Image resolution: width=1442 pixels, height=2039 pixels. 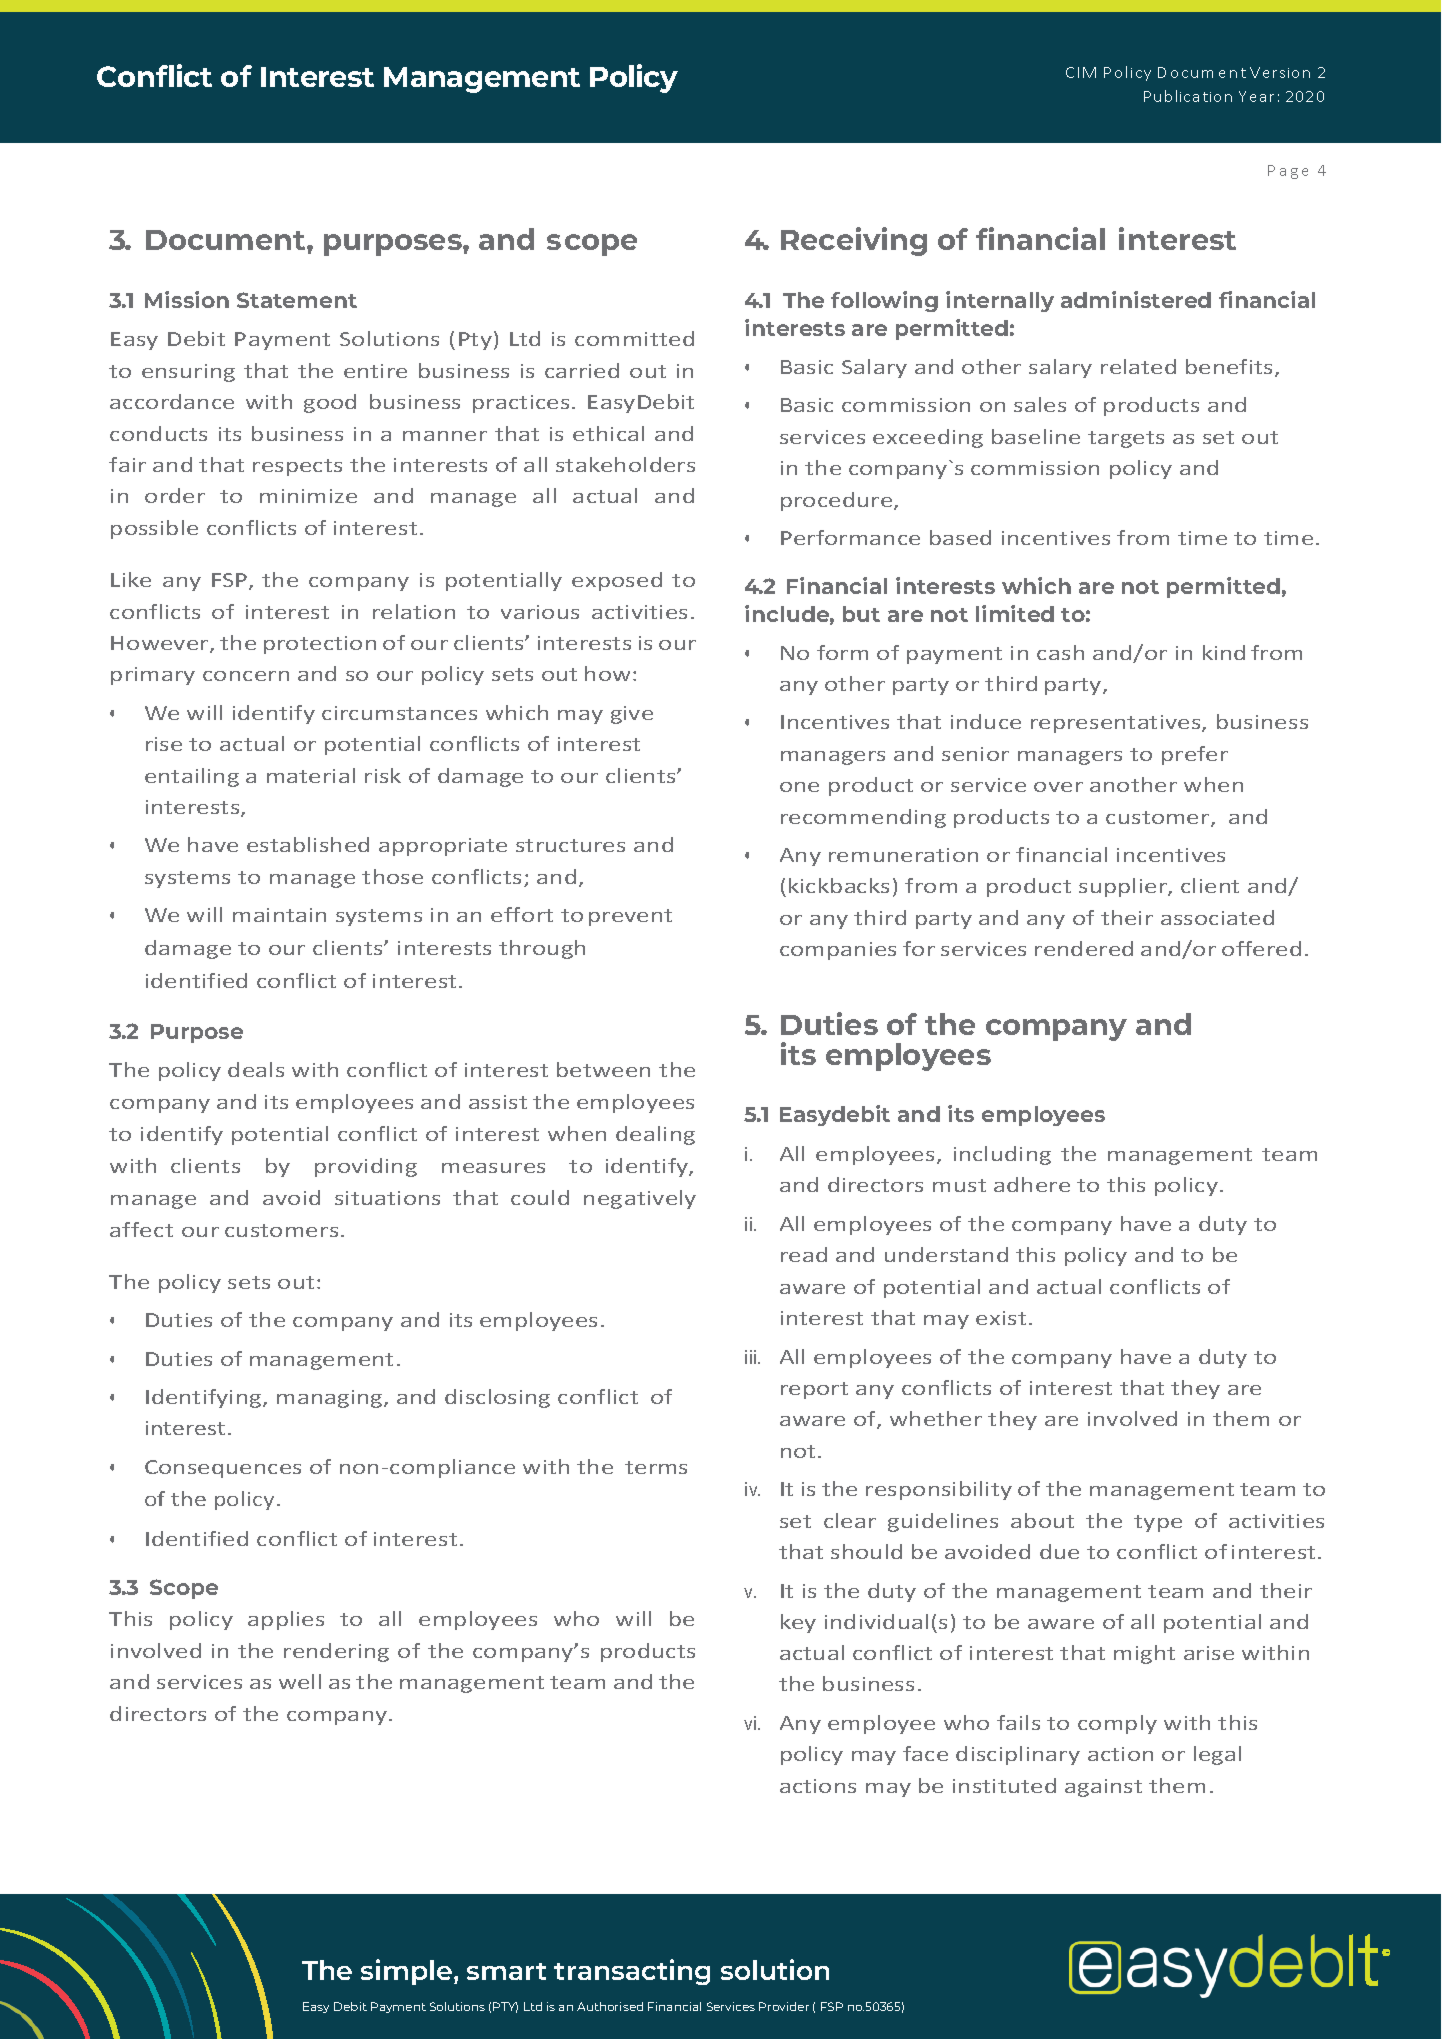 I want to click on simple, so click(x=408, y=1972).
